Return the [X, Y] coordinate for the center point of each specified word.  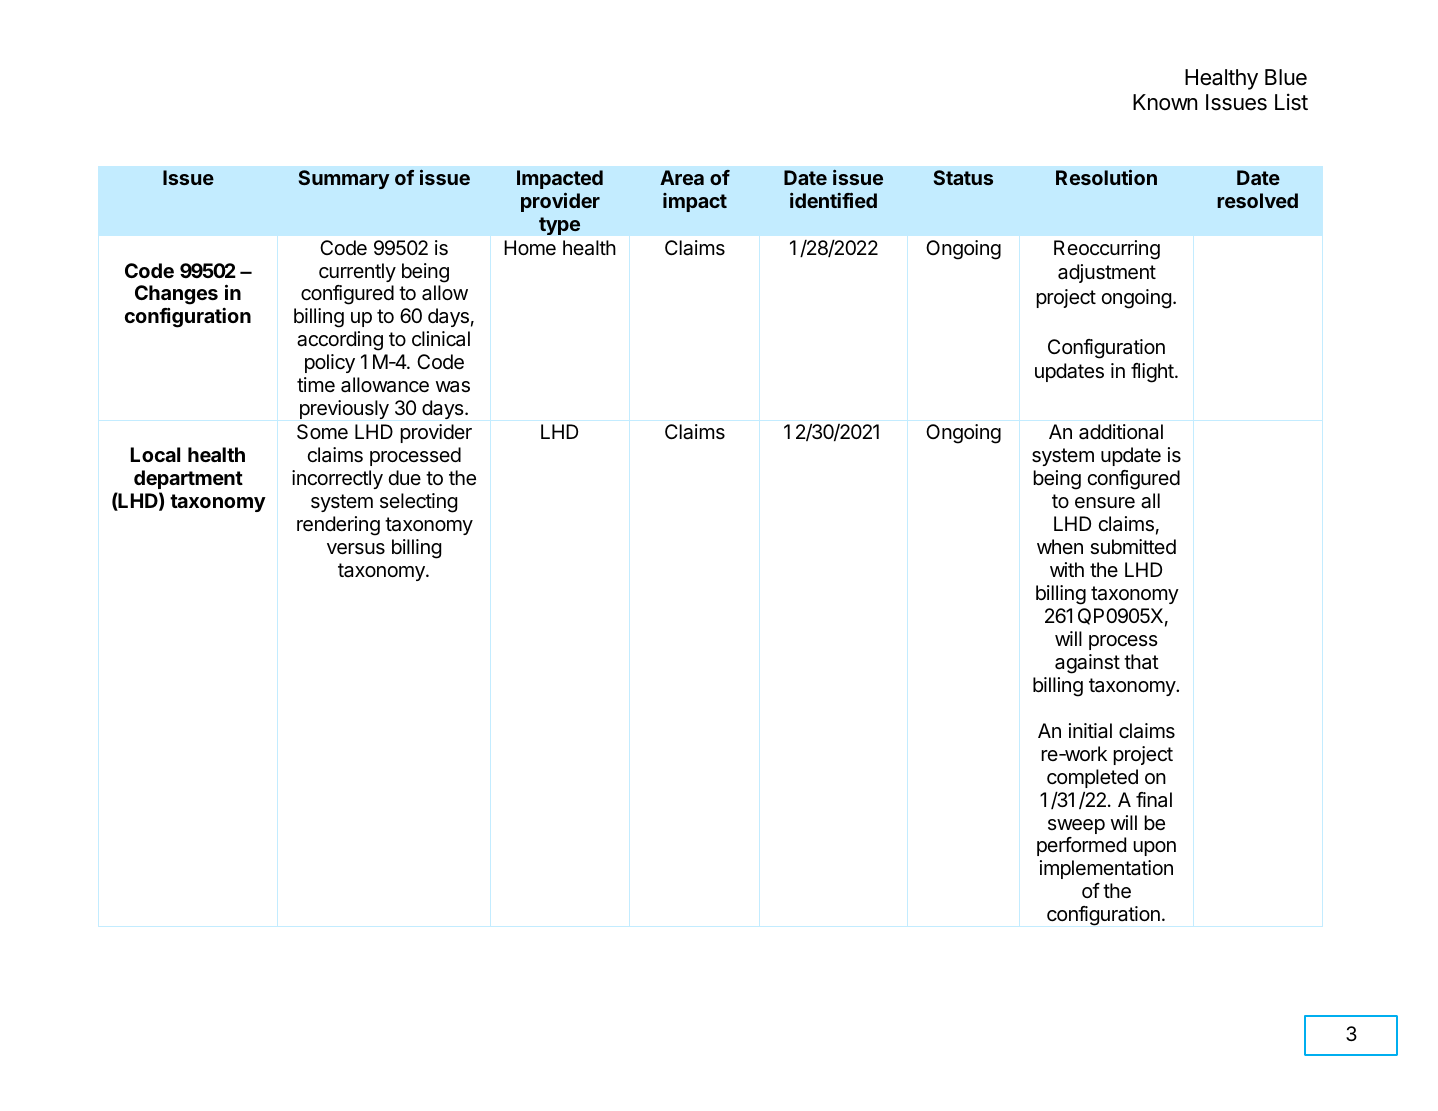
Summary [344, 179]
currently [357, 272]
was [453, 387]
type [559, 226]
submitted [1133, 547]
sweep [1076, 826]
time [316, 384]
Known [1165, 102]
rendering [338, 526]
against [1087, 664]
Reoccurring [1107, 250]
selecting [418, 503]
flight [1153, 373]
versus [356, 549]
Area [682, 177]
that [1141, 662]
